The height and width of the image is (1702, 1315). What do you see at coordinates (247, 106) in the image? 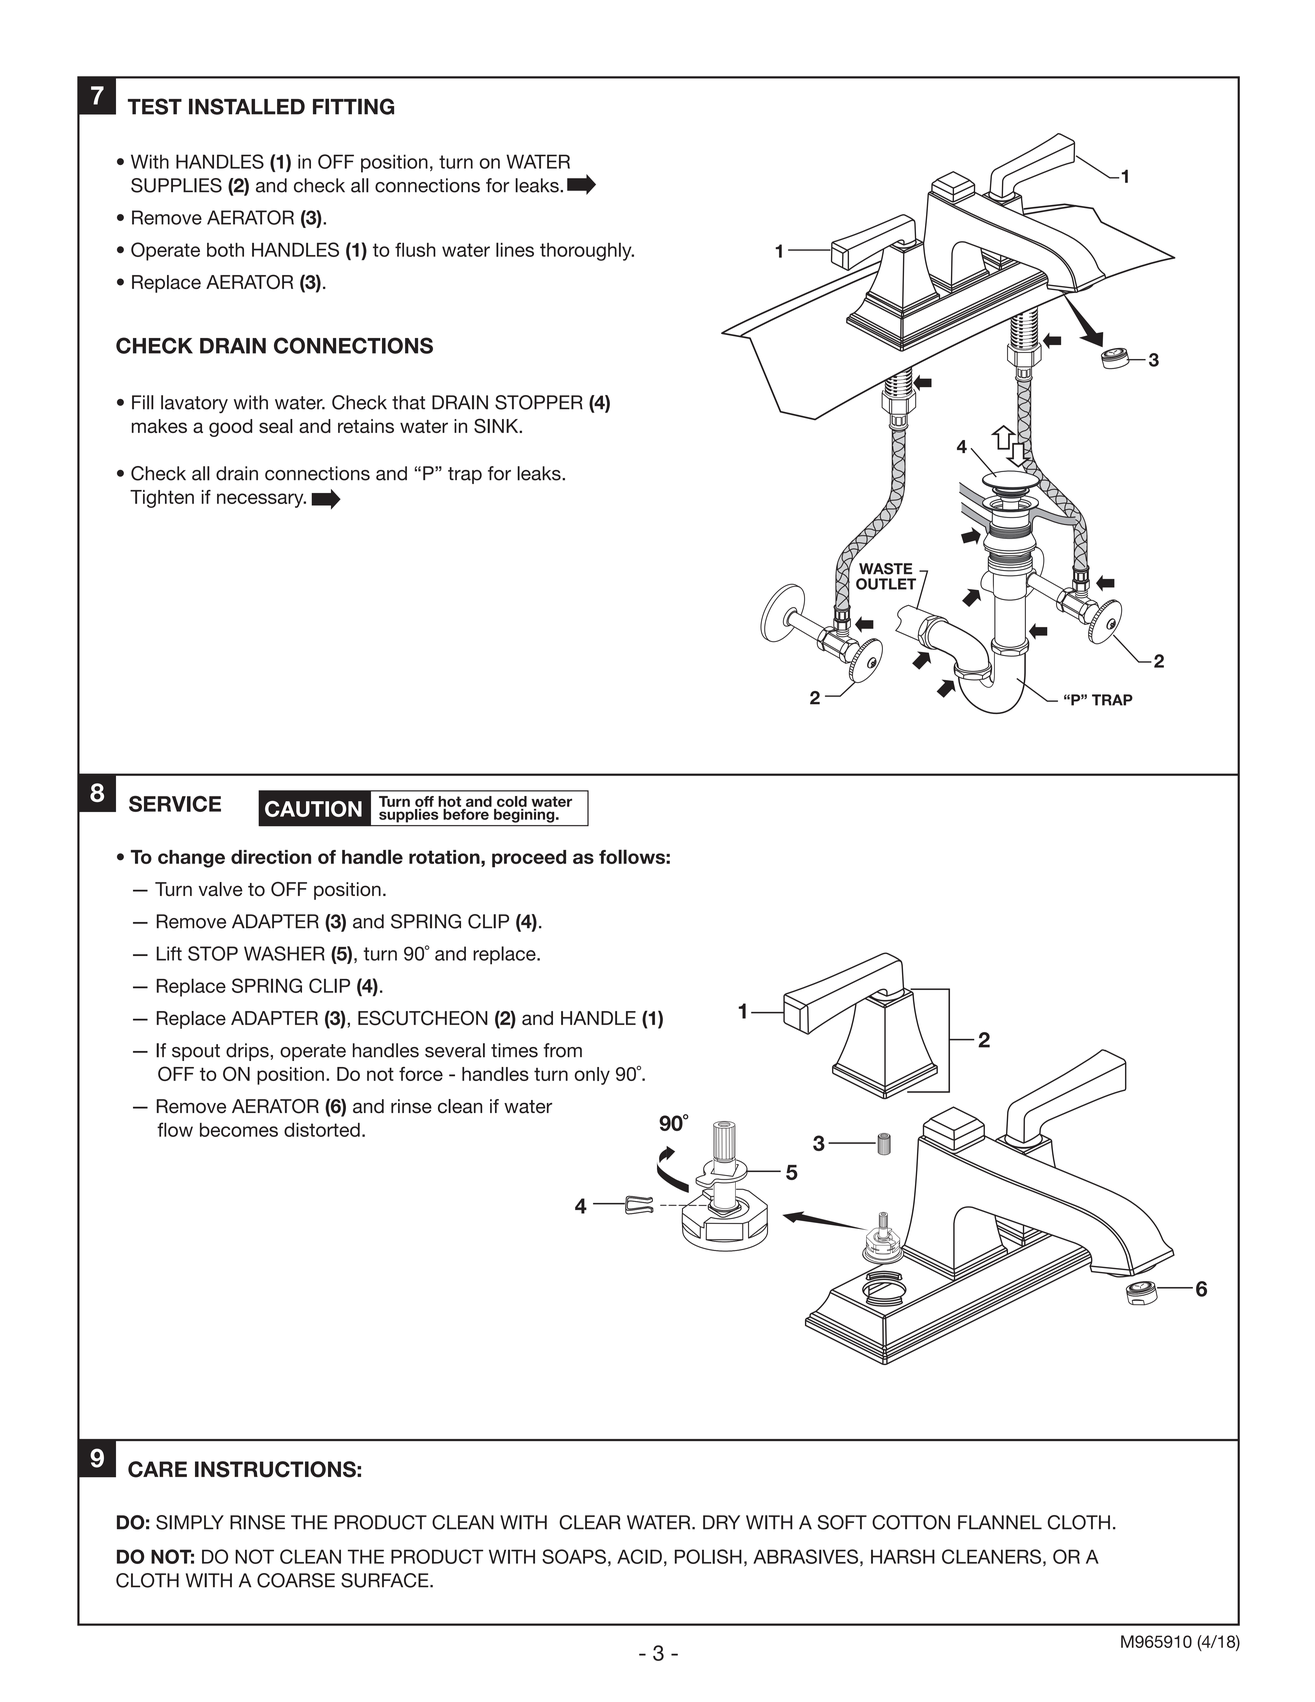
I see `INSTALLED` at bounding box center [247, 106].
